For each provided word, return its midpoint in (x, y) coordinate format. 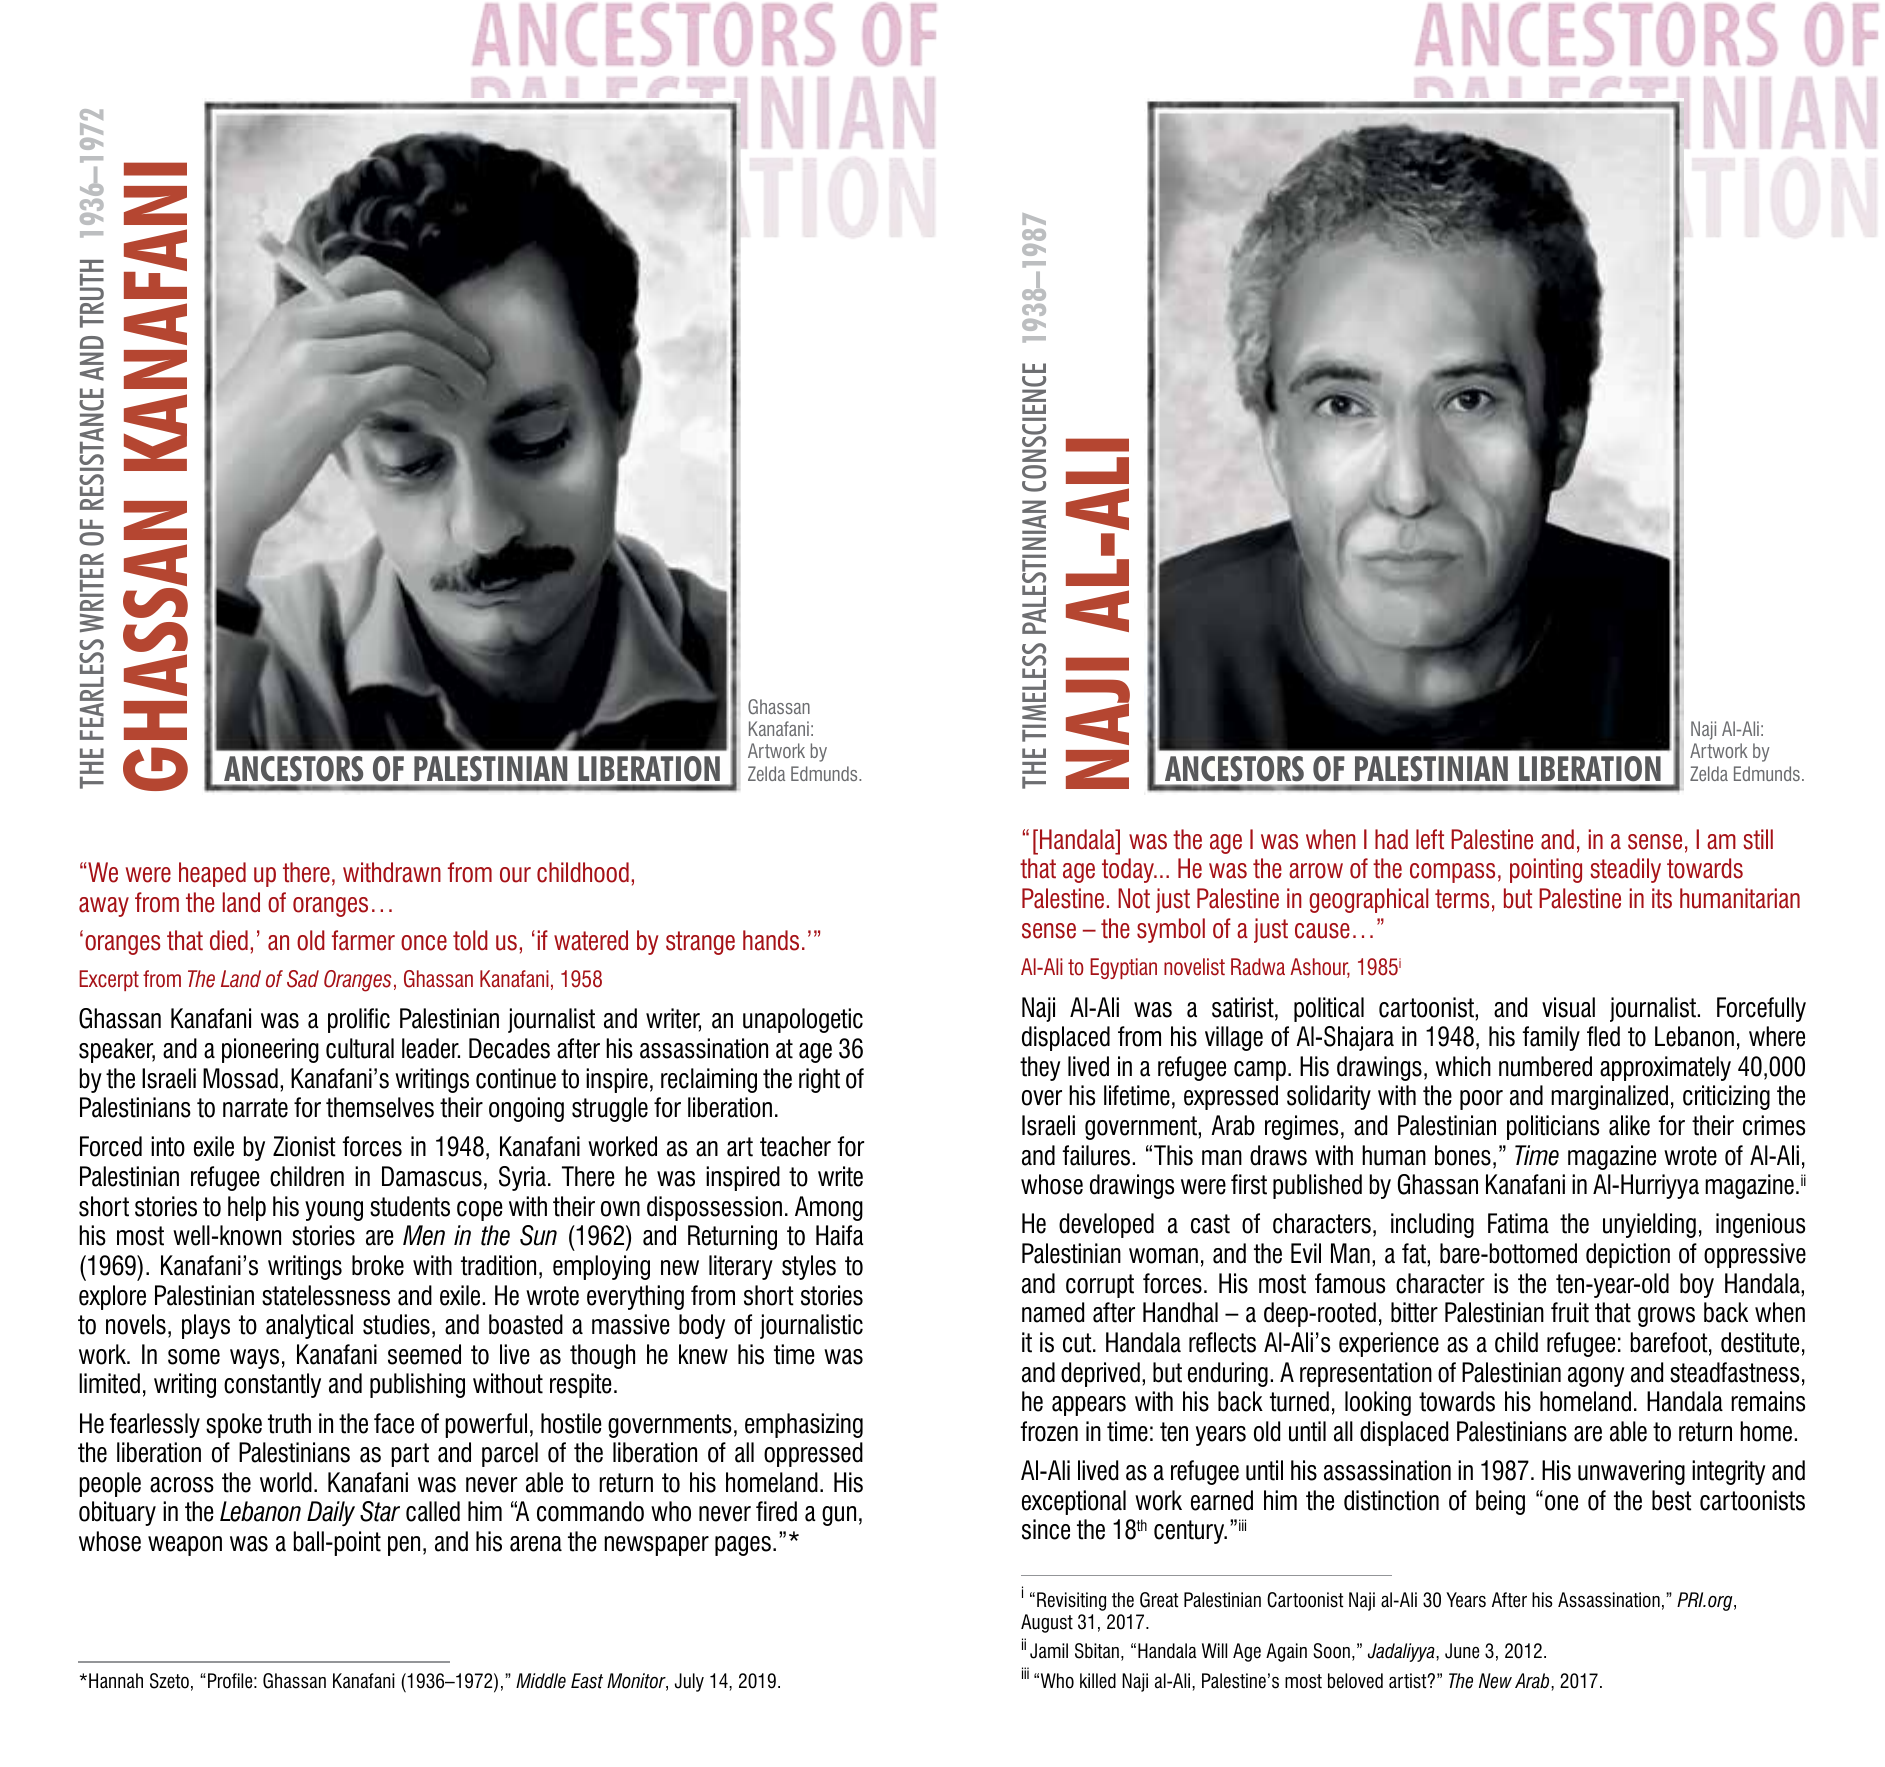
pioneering (270, 1050)
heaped (212, 874)
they (1040, 1068)
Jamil (1049, 1651)
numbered (1545, 1066)
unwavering (1631, 1472)
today (1129, 870)
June (1462, 1651)
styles (809, 1267)
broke (378, 1265)
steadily (1625, 870)
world (286, 1482)
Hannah (116, 1681)
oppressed (813, 1454)
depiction (1628, 1255)
